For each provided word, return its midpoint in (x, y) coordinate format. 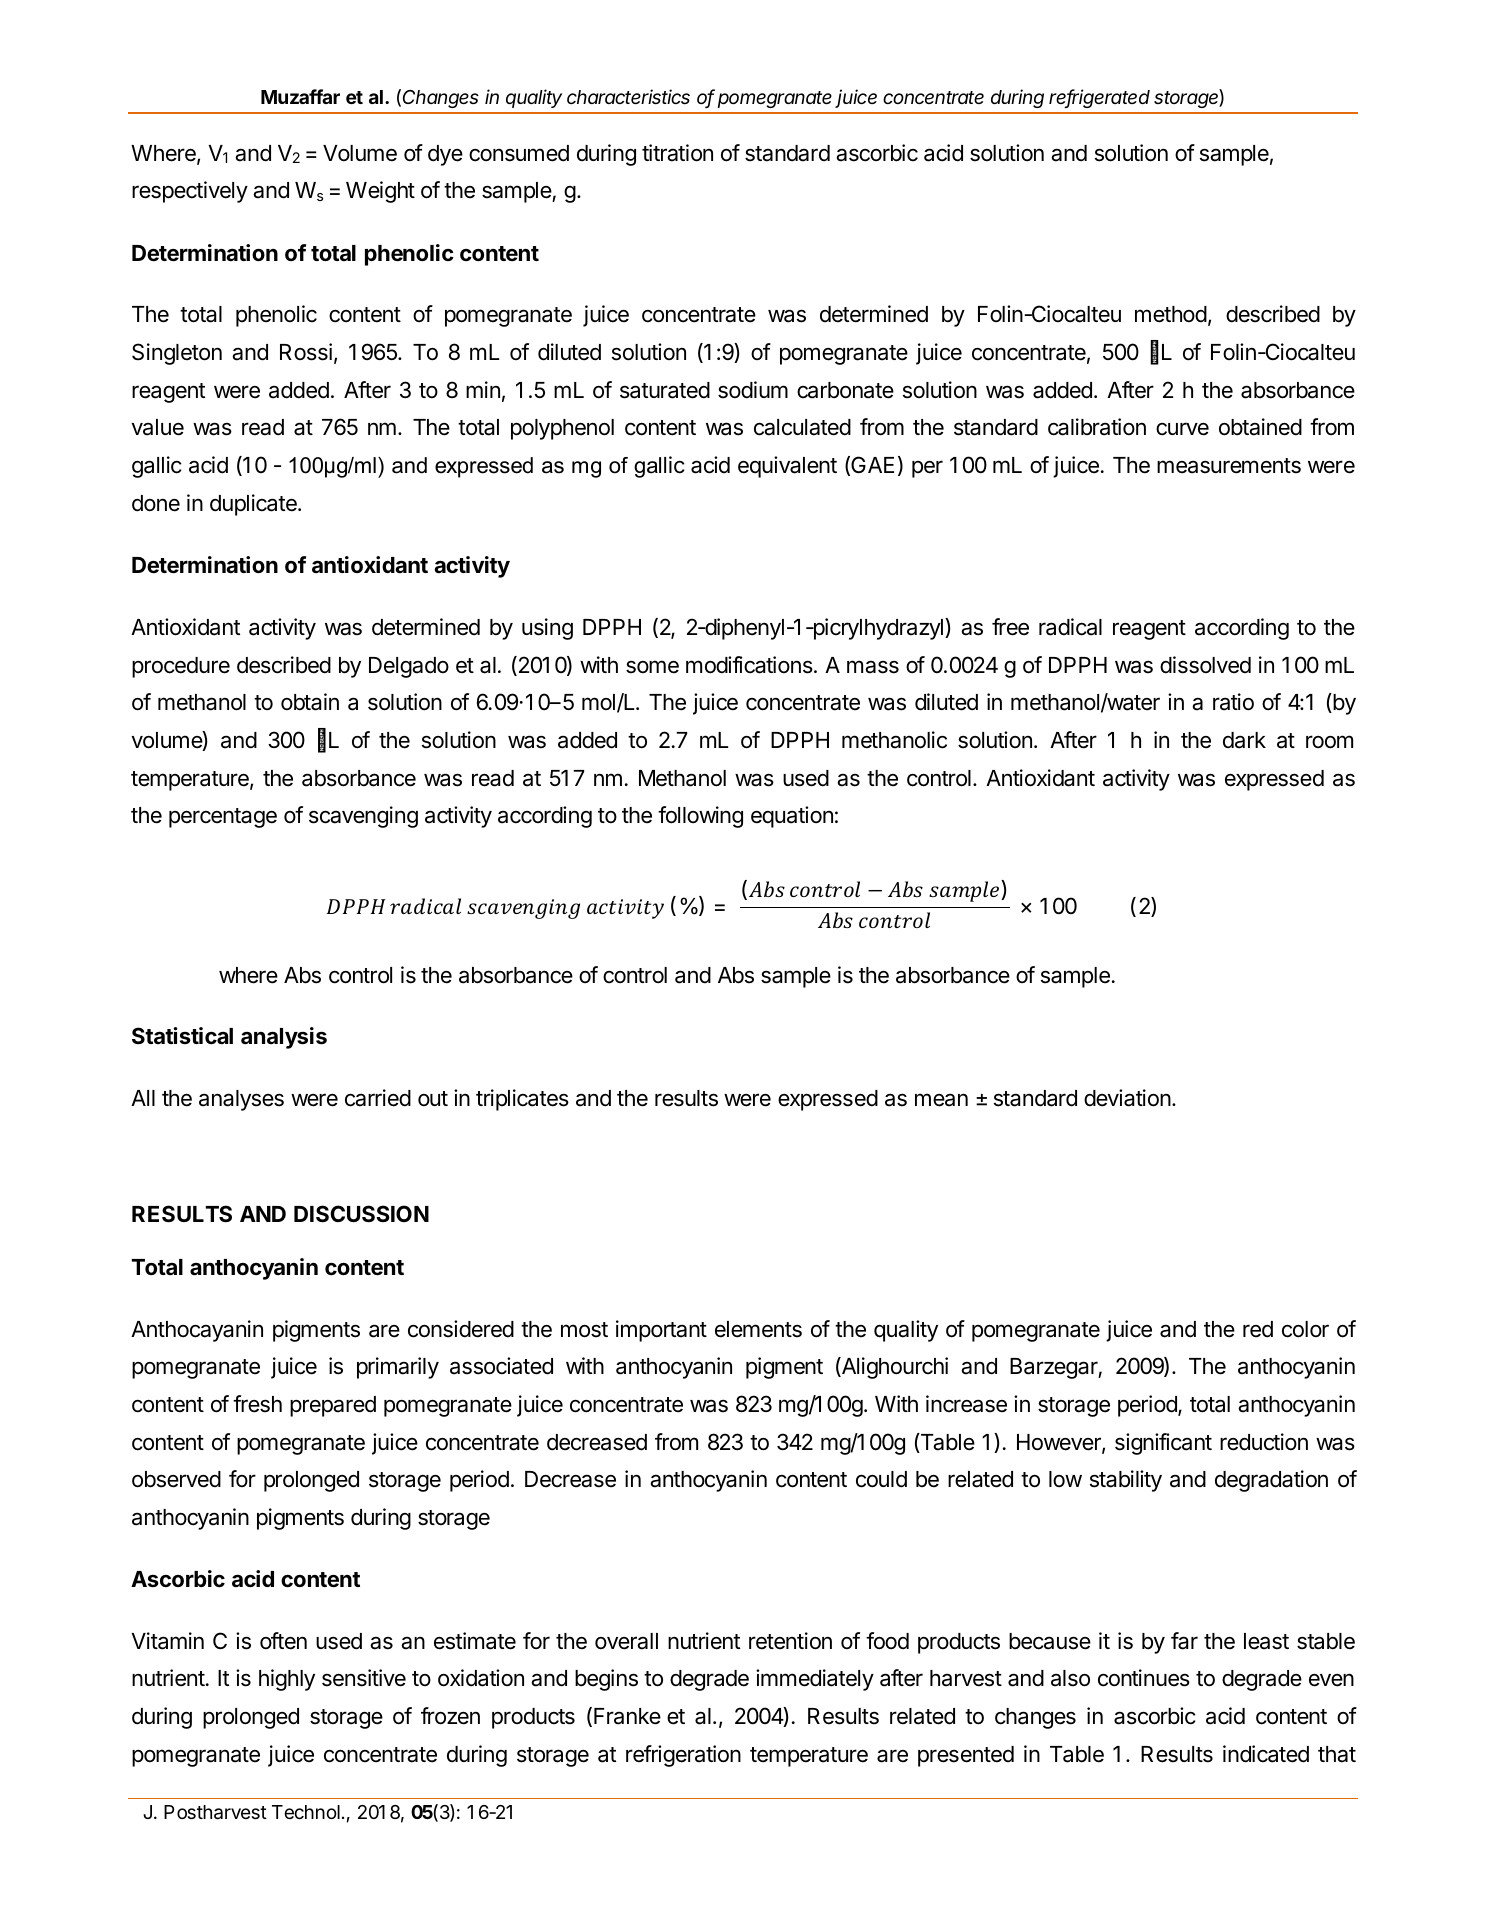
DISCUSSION (361, 1214)
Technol (306, 1812)
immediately (815, 1680)
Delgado (409, 667)
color (1305, 1329)
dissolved (1205, 665)
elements (758, 1329)
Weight (380, 192)
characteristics (628, 96)
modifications (750, 665)
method (1171, 314)
